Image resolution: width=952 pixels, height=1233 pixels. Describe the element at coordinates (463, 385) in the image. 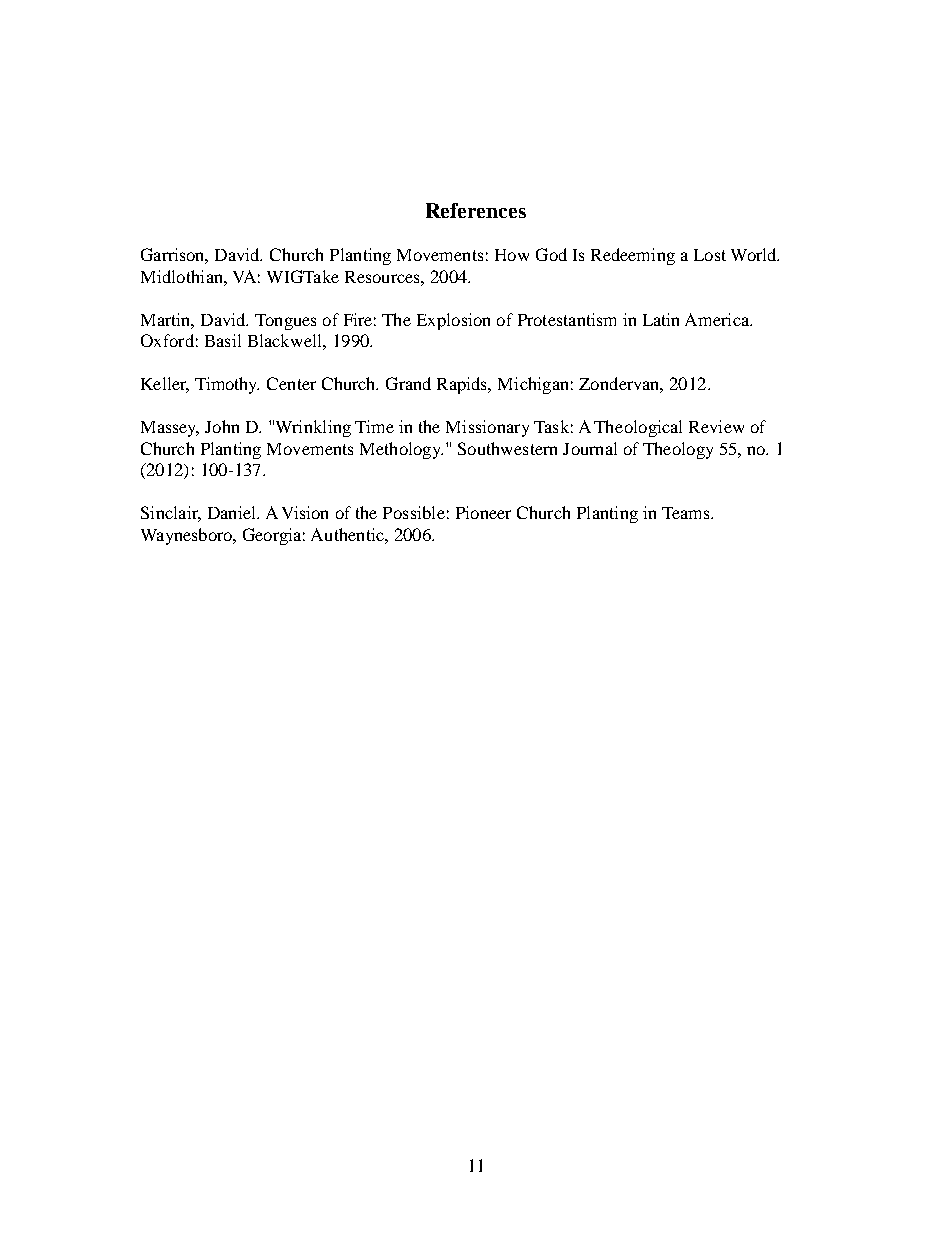

I see `Rapids` at that location.
